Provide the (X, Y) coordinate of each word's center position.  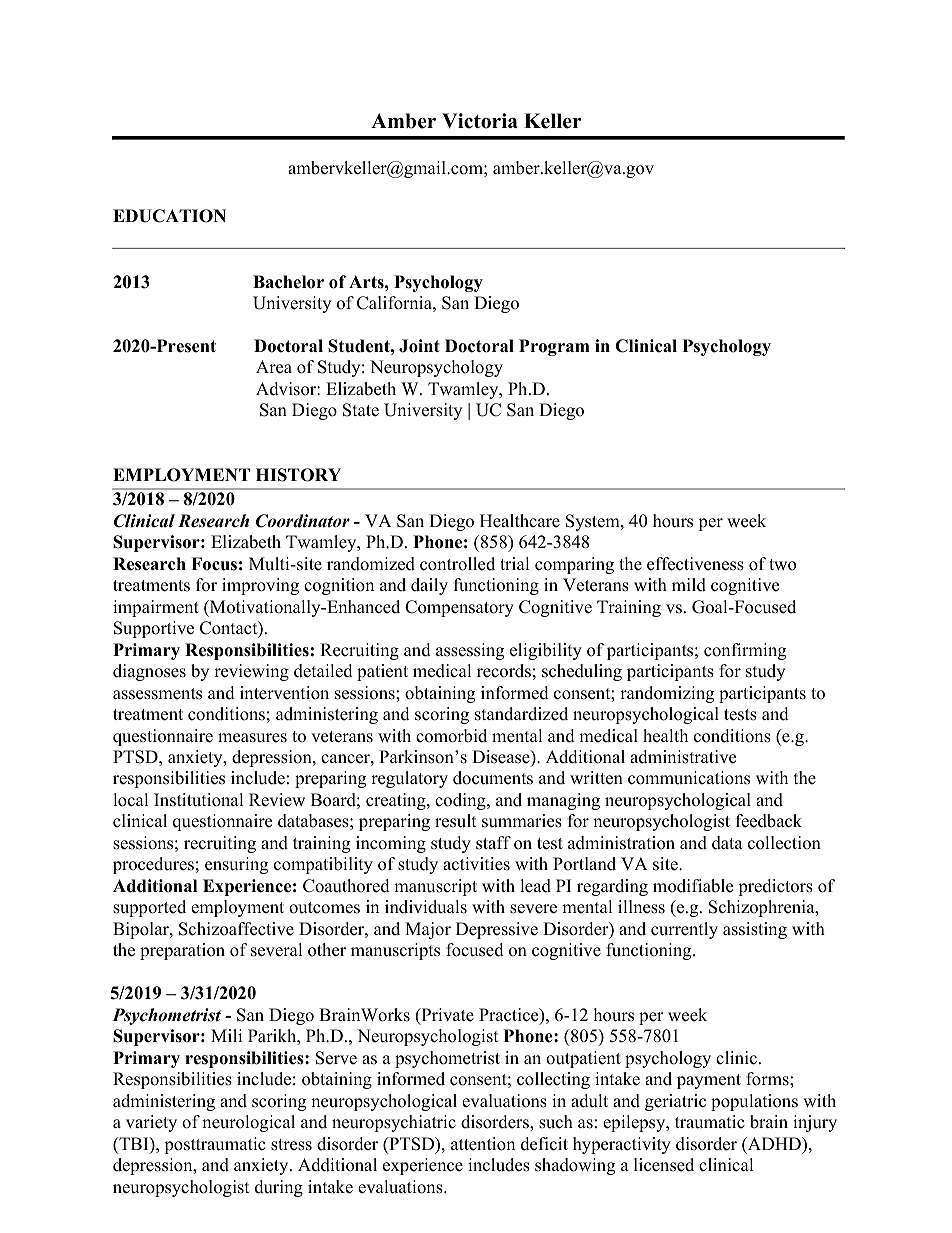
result (456, 821)
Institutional (199, 800)
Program (554, 347)
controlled (457, 564)
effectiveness (695, 564)
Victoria (480, 121)
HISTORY (298, 475)
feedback (769, 821)
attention (483, 1144)
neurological (248, 1123)
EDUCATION (169, 216)
